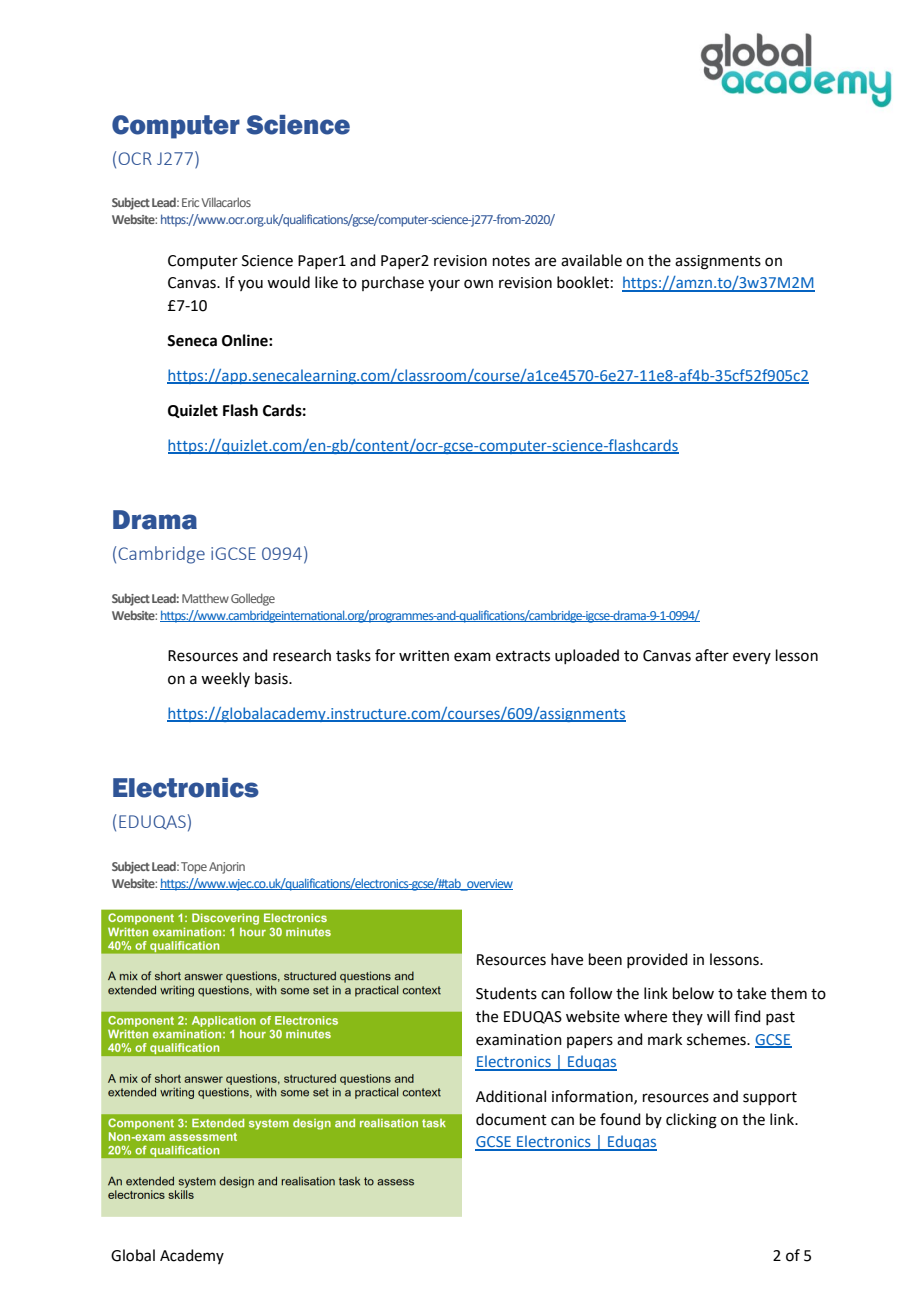  What do you see at coordinates (657, 960) in the page?
I see `provided` at bounding box center [657, 960].
